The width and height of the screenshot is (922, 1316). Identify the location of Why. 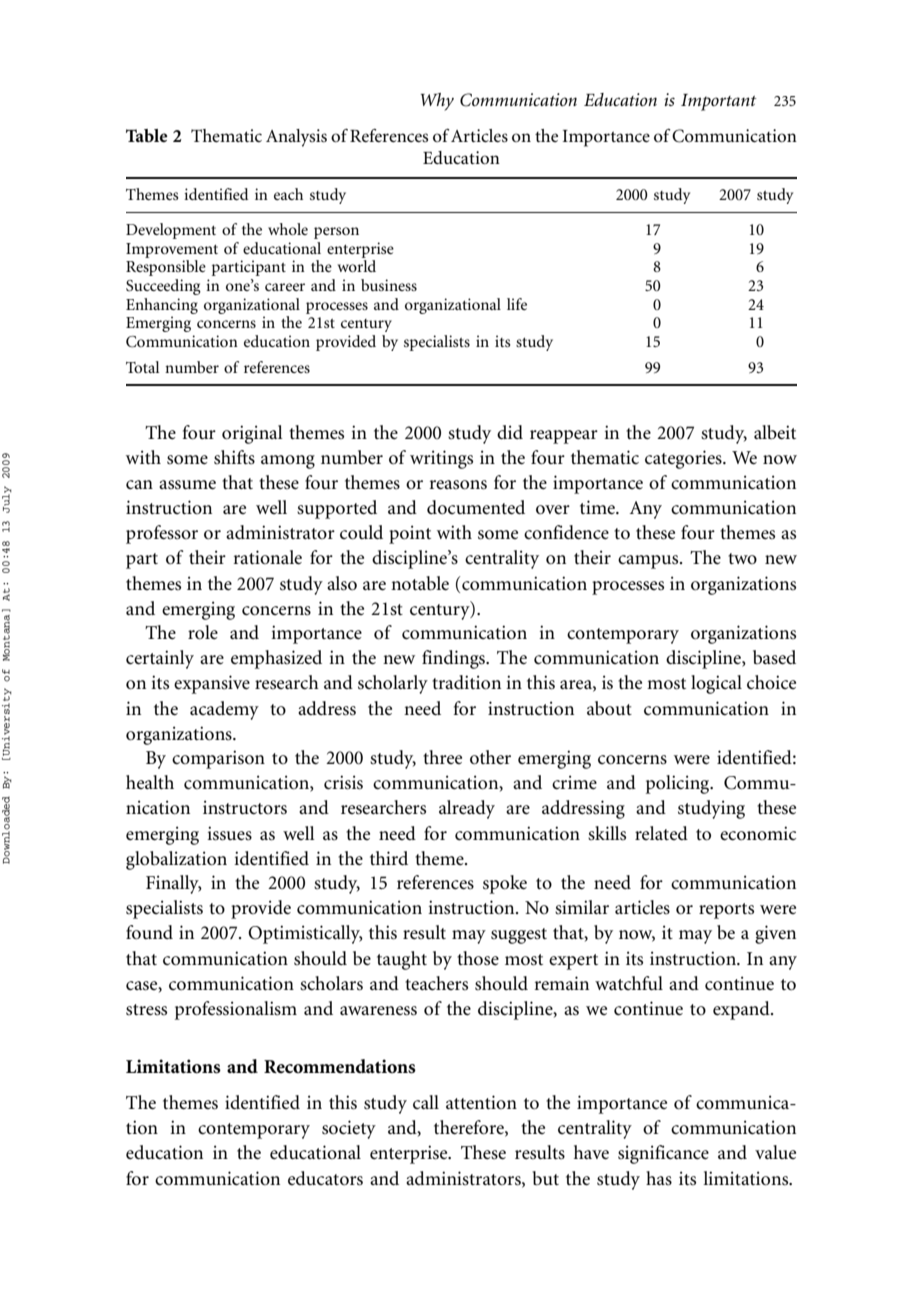
(437, 102).
